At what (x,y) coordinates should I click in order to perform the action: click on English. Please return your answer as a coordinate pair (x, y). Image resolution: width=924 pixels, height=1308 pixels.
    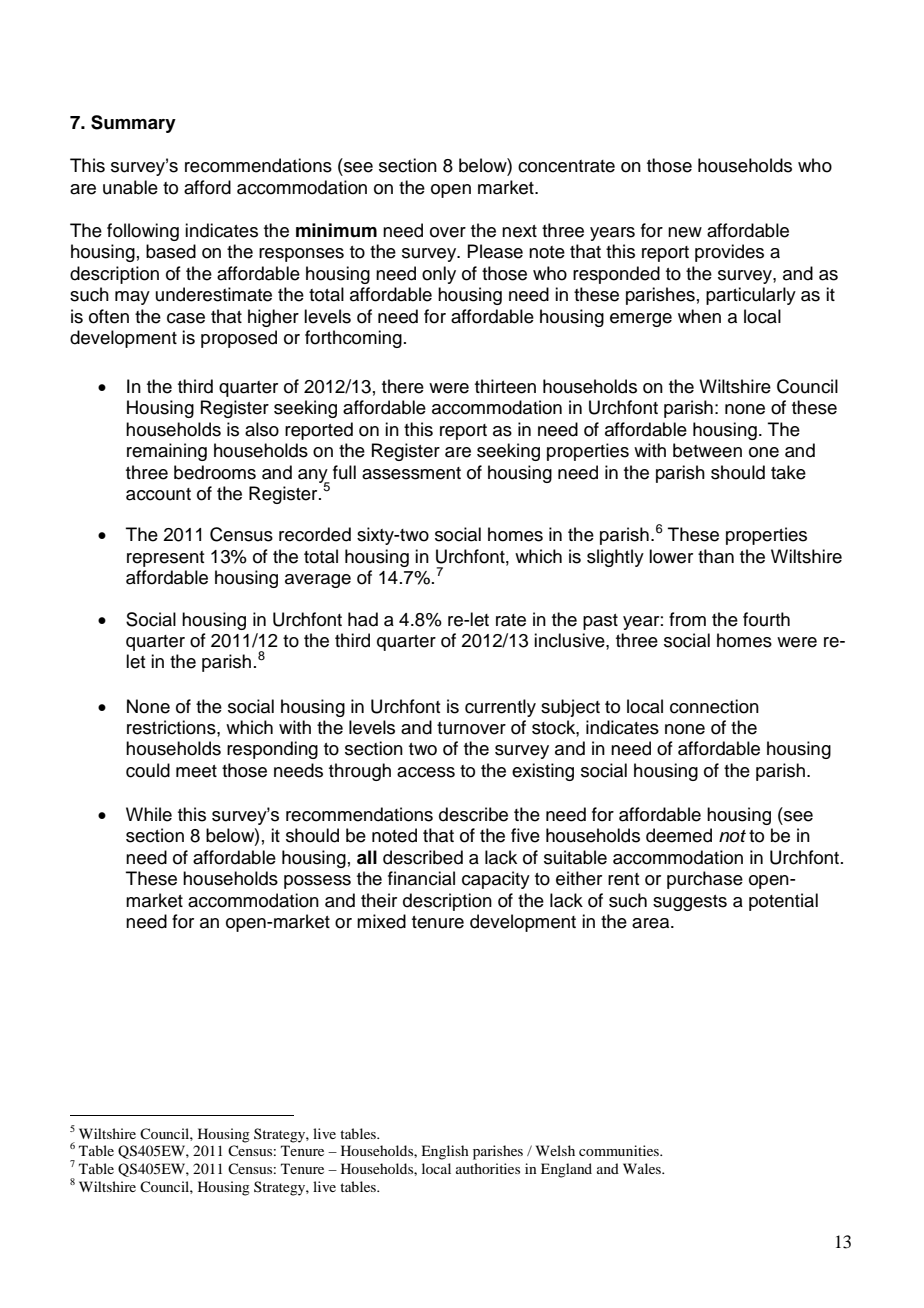
    Looking at the image, I should click on (445, 1152).
